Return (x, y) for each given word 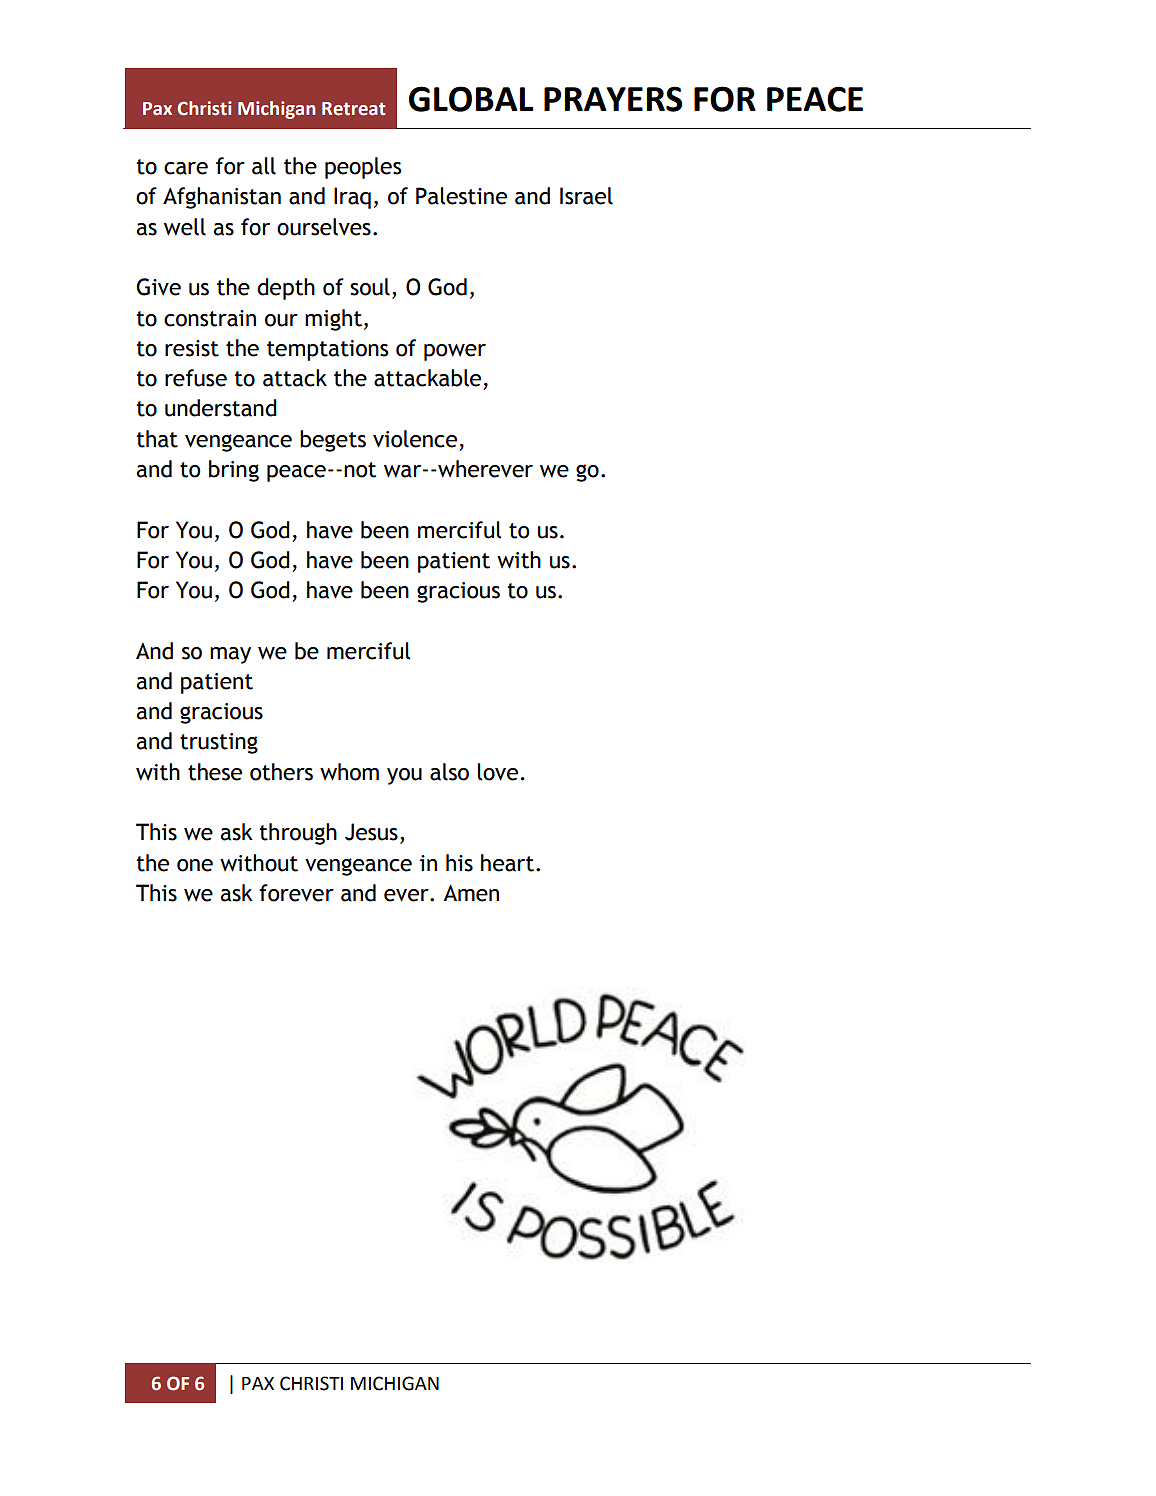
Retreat (353, 109)
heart (507, 863)
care (186, 168)
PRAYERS (613, 99)
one (195, 865)
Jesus (371, 832)
